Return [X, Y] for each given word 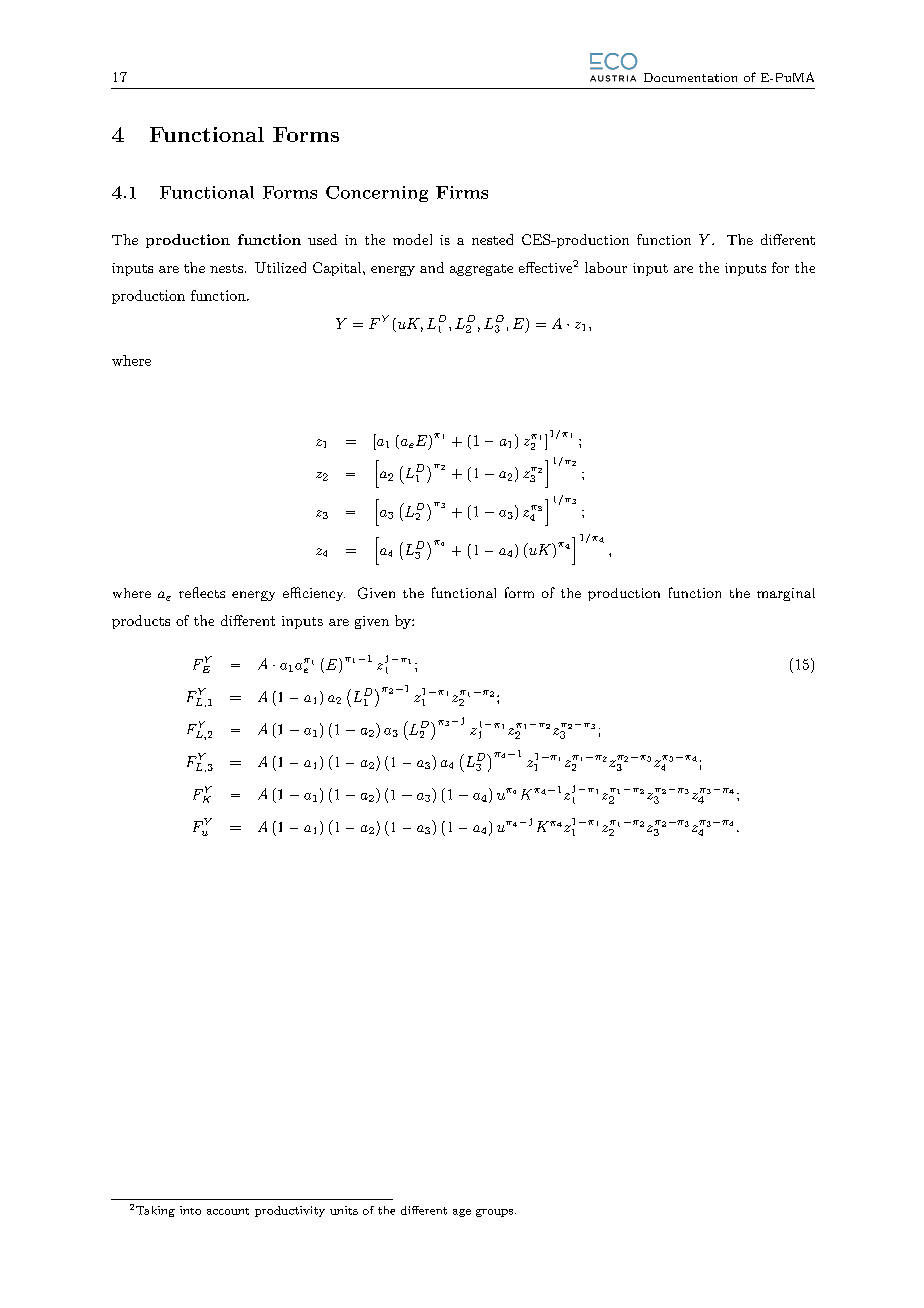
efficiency [314, 594]
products [141, 622]
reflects [202, 592]
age [462, 1213]
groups [494, 1213]
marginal [786, 594]
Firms [462, 192]
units [344, 1210]
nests [226, 268]
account [228, 1211]
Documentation [690, 77]
